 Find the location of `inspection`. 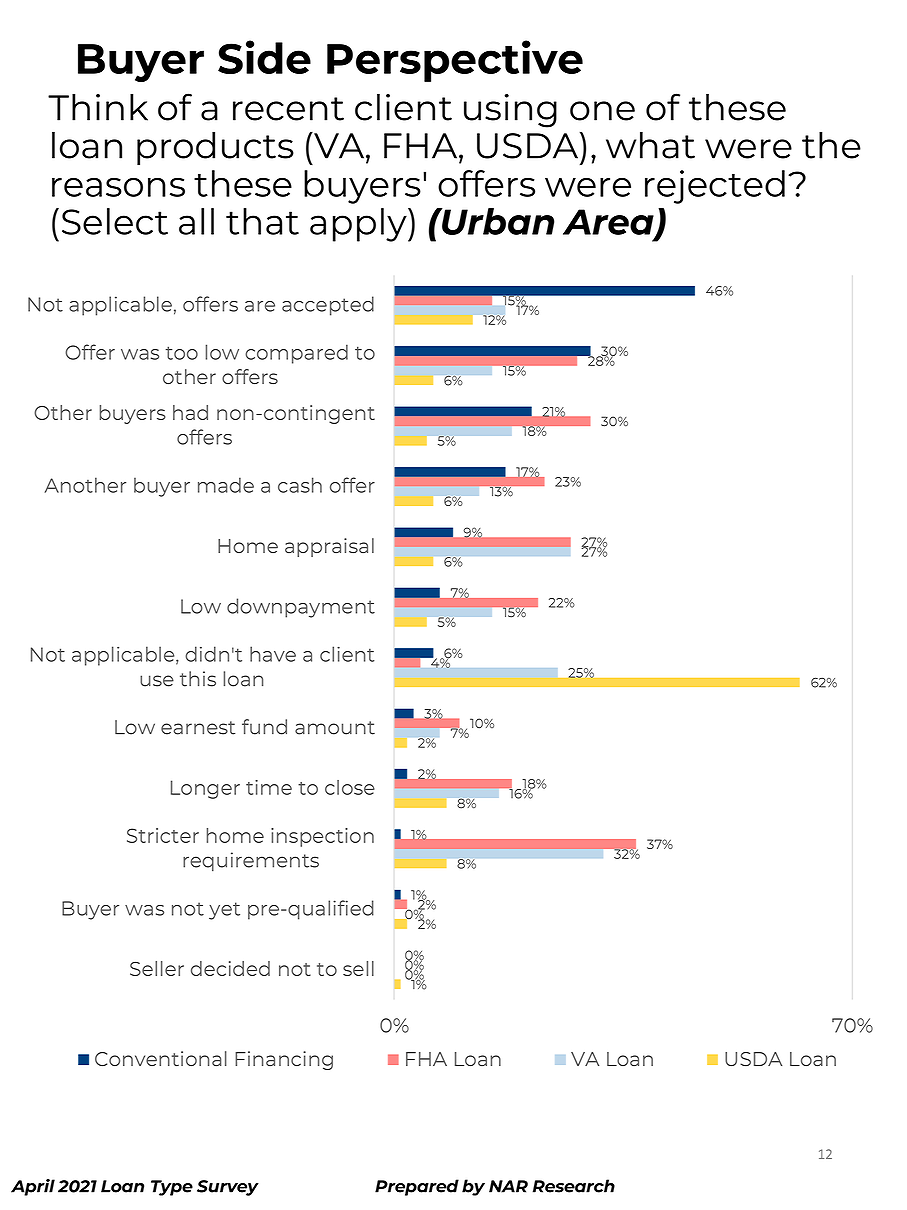

inspection is located at coordinates (322, 837).
